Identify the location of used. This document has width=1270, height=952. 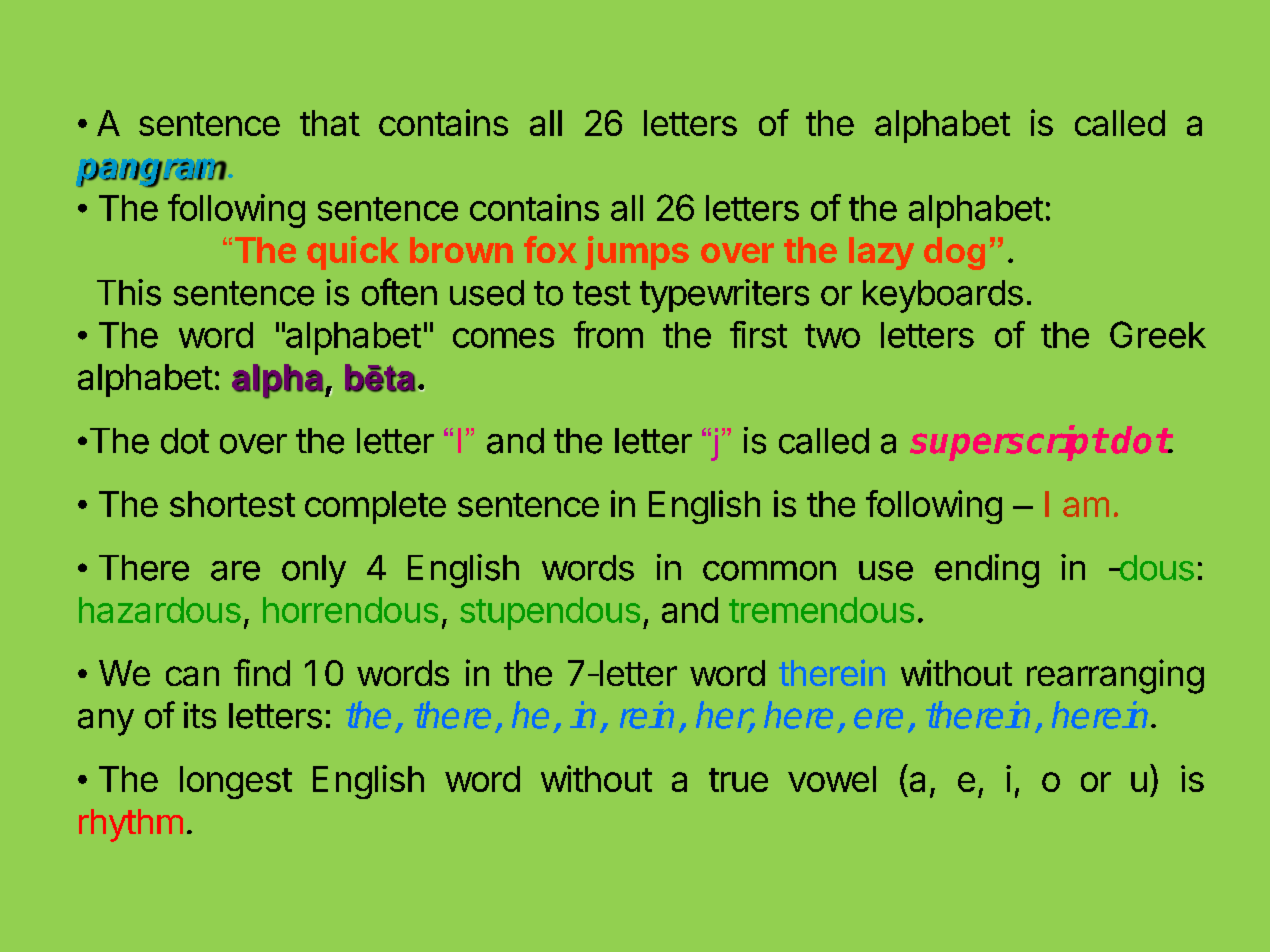
(487, 293).
